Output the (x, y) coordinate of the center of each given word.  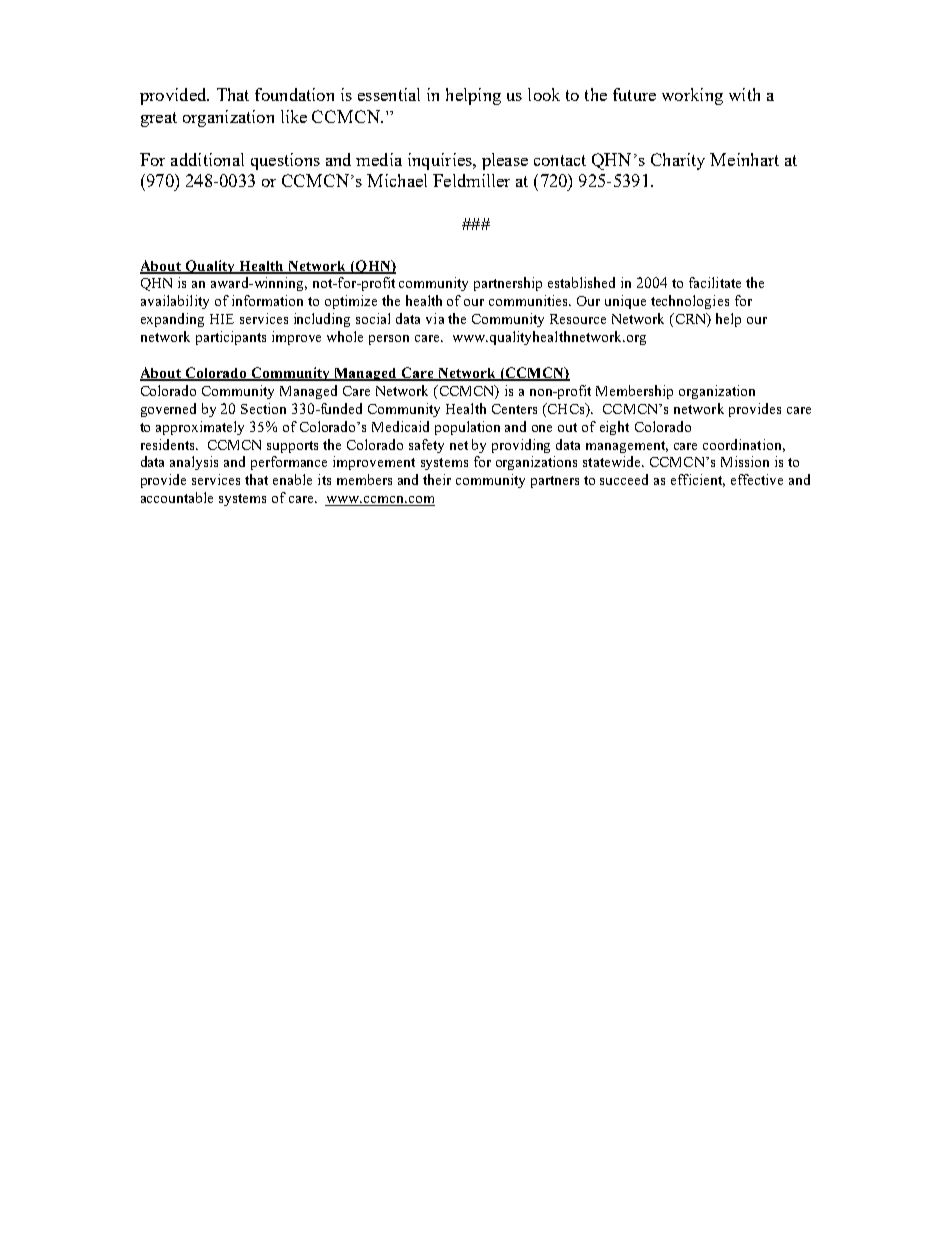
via (435, 318)
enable (292, 479)
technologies (690, 302)
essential (389, 94)
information (267, 300)
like (294, 116)
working (692, 96)
